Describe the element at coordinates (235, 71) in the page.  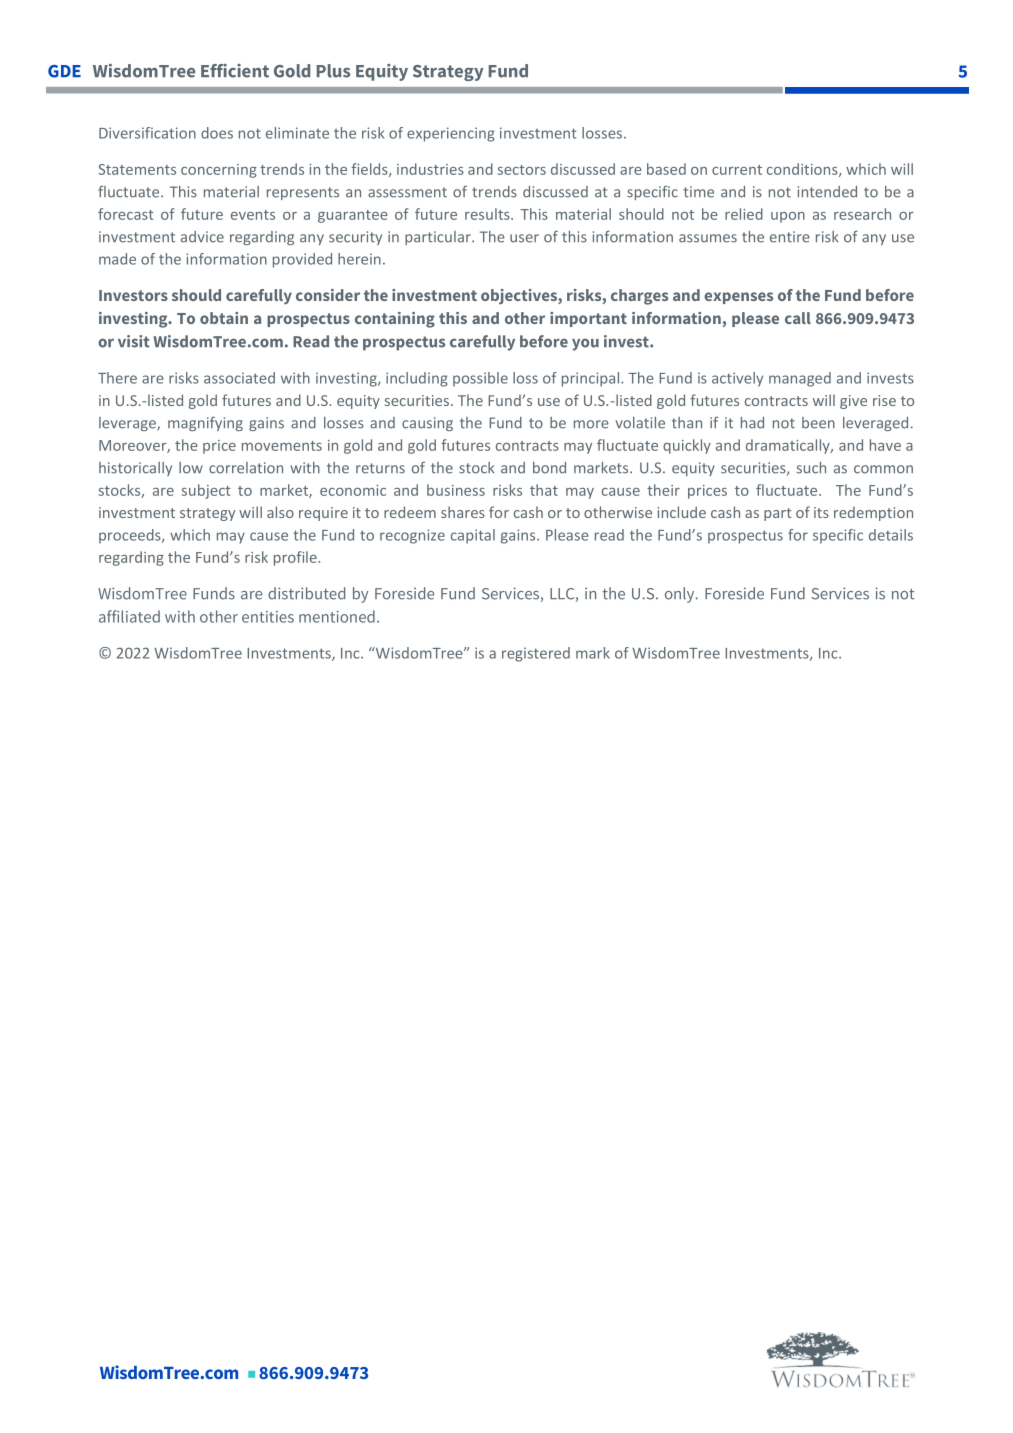
I see `Efficient` at that location.
